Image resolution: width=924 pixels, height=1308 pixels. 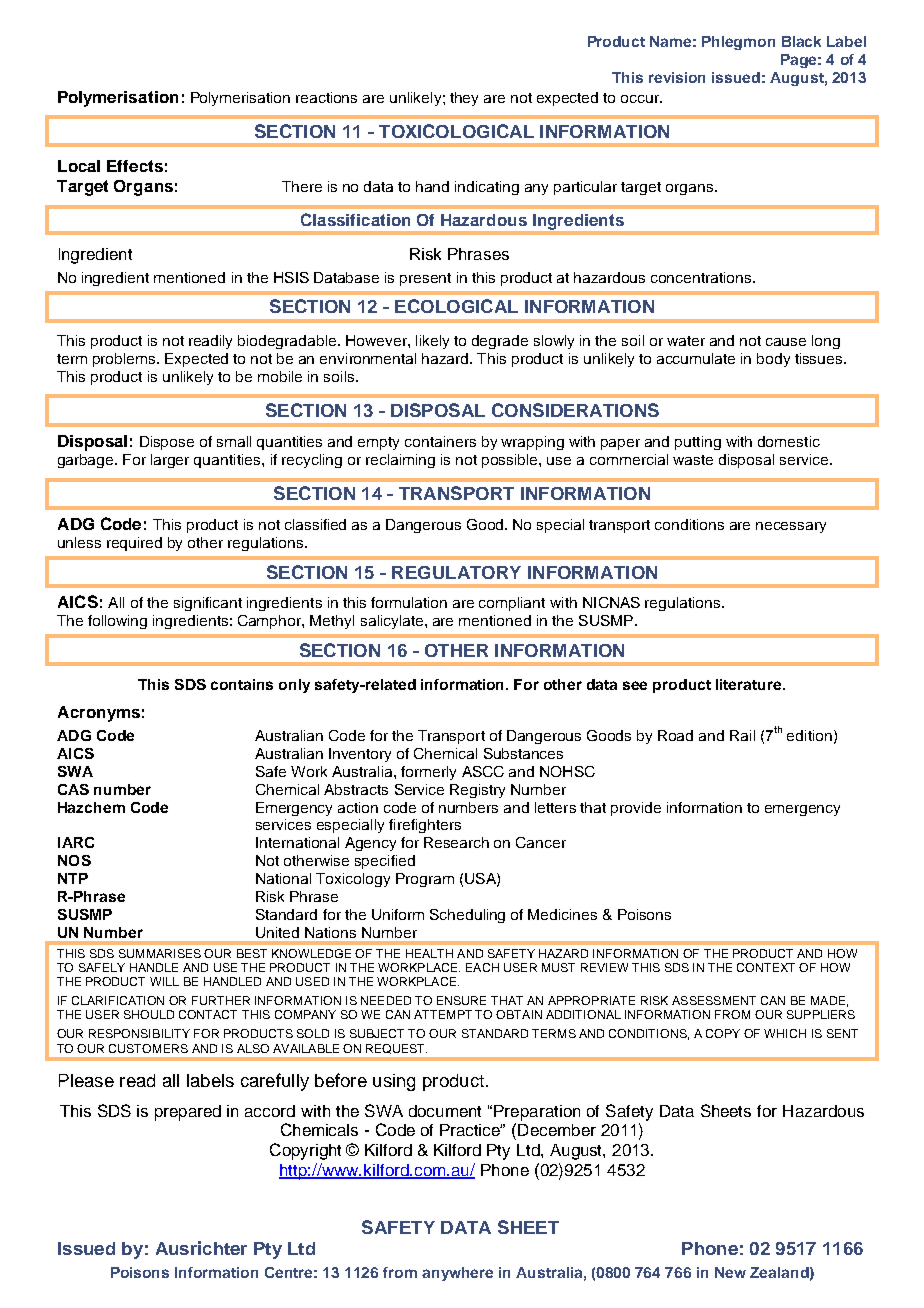 What do you see at coordinates (160, 953) in the page?
I see `SUMMARISES` at bounding box center [160, 953].
